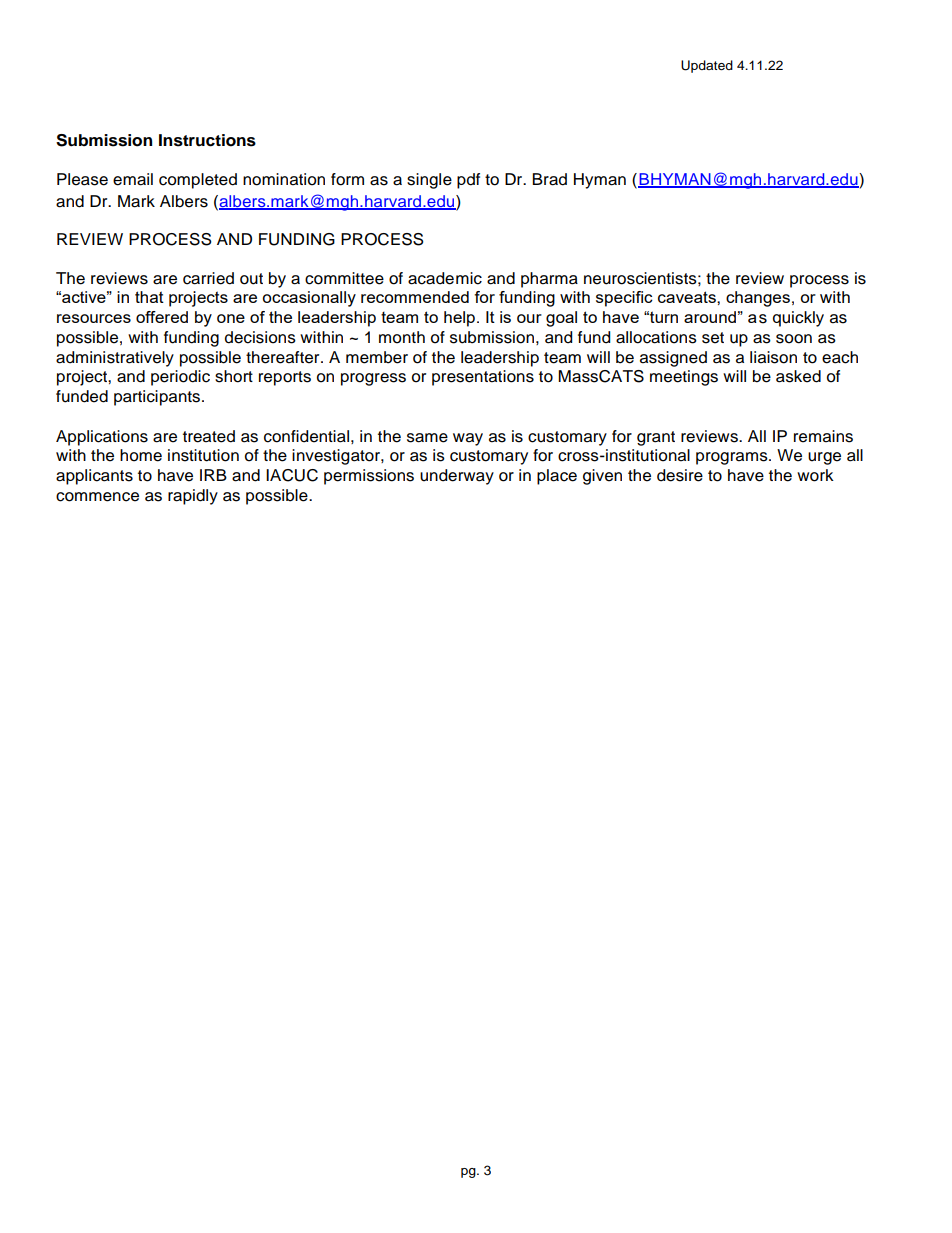  Describe the element at coordinates (193, 497) in the screenshot. I see `rapidly` at that location.
